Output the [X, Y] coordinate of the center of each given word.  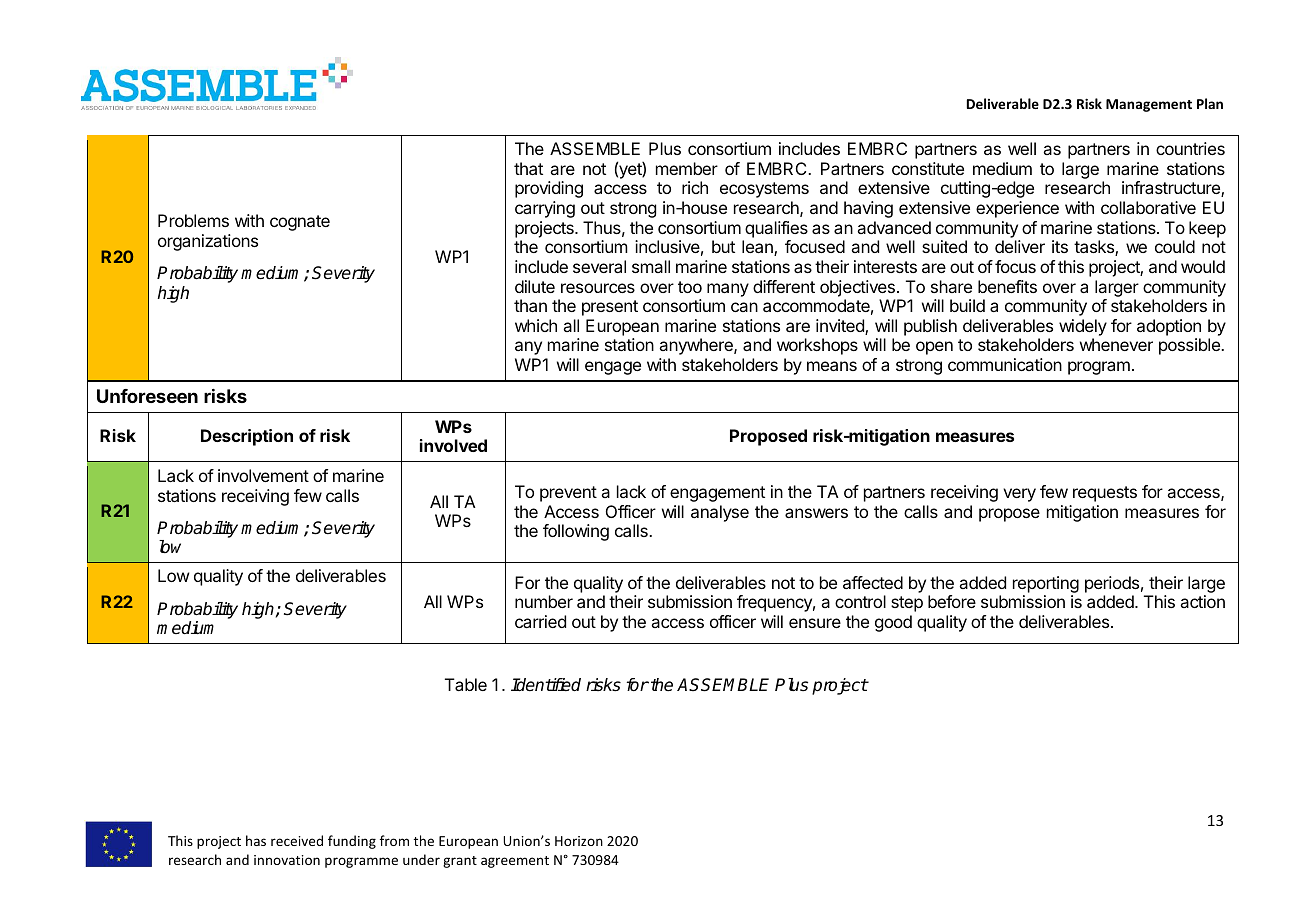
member [687, 168]
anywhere [697, 346]
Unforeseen [147, 396]
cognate [300, 223]
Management [1149, 105]
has [256, 840]
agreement [515, 862]
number [544, 601]
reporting [1046, 584]
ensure [815, 623]
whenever [1116, 344]
